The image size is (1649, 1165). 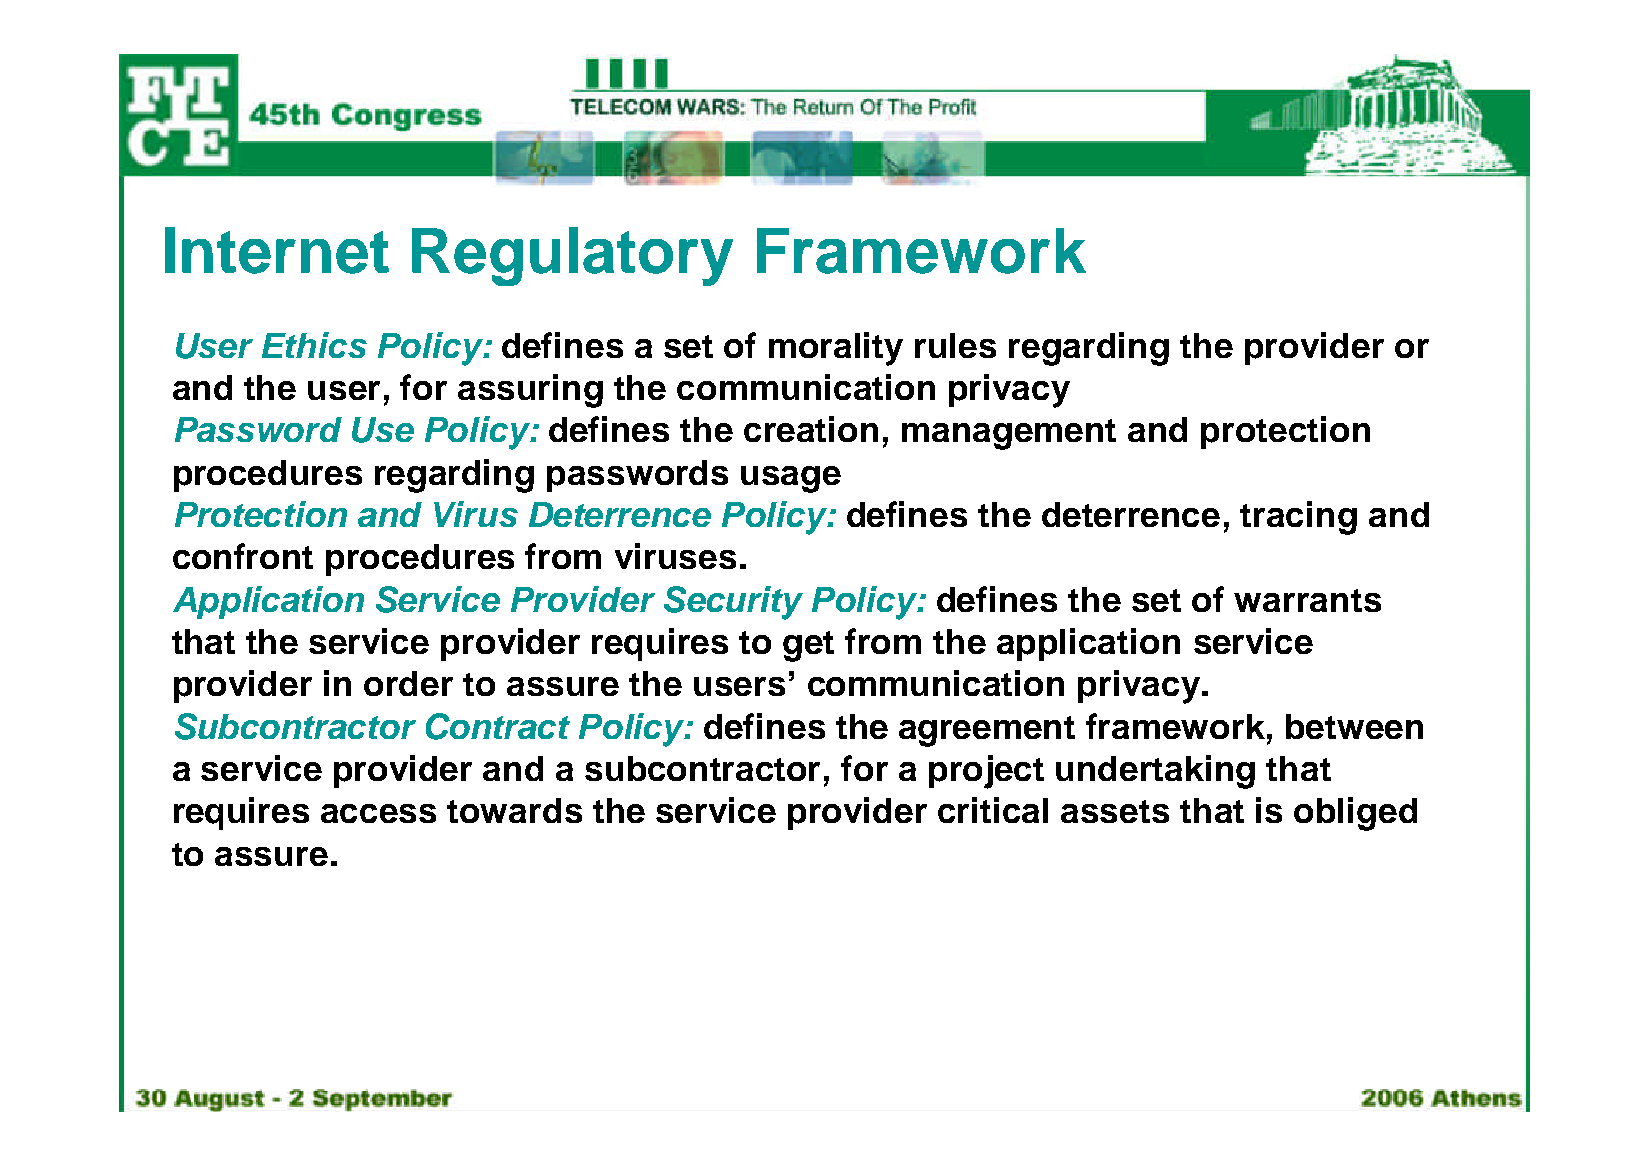 What do you see at coordinates (791, 479) in the screenshot?
I see `usage` at bounding box center [791, 479].
